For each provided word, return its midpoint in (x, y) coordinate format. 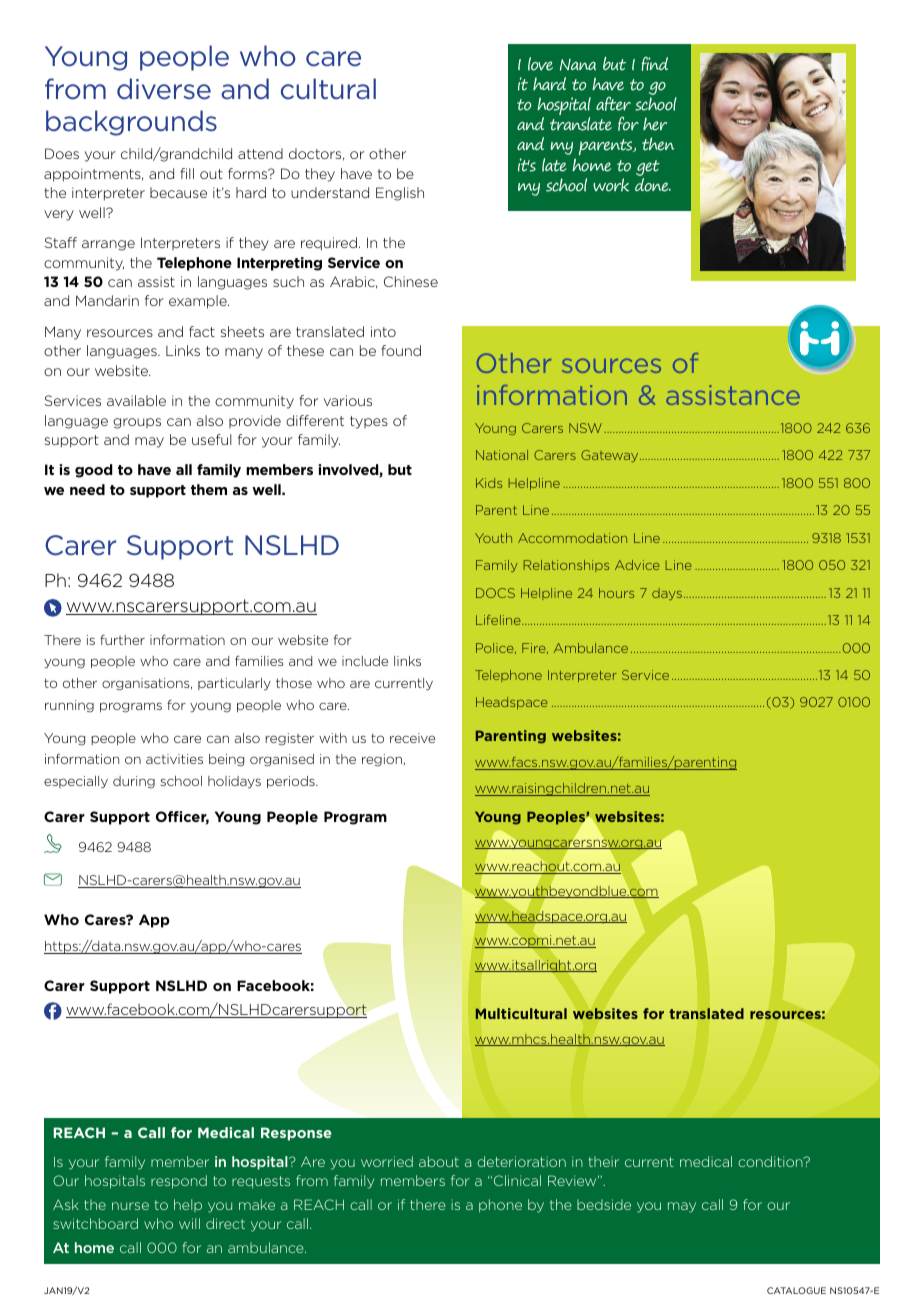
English (400, 194)
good (94, 471)
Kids (489, 483)
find (654, 64)
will (189, 1223)
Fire (535, 648)
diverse (164, 89)
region (382, 760)
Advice (637, 565)
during (134, 782)
